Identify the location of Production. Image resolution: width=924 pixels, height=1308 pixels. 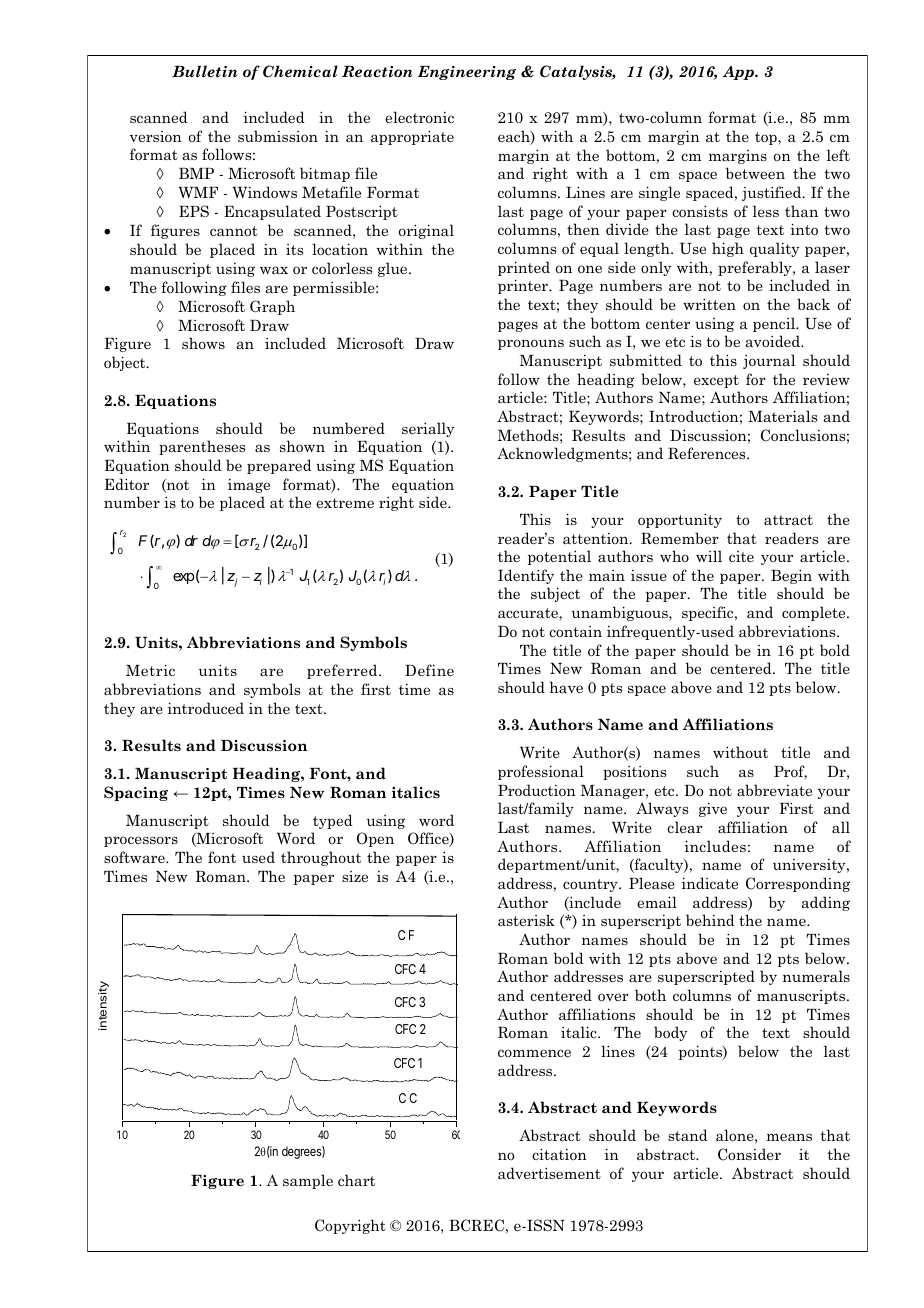
(537, 790).
